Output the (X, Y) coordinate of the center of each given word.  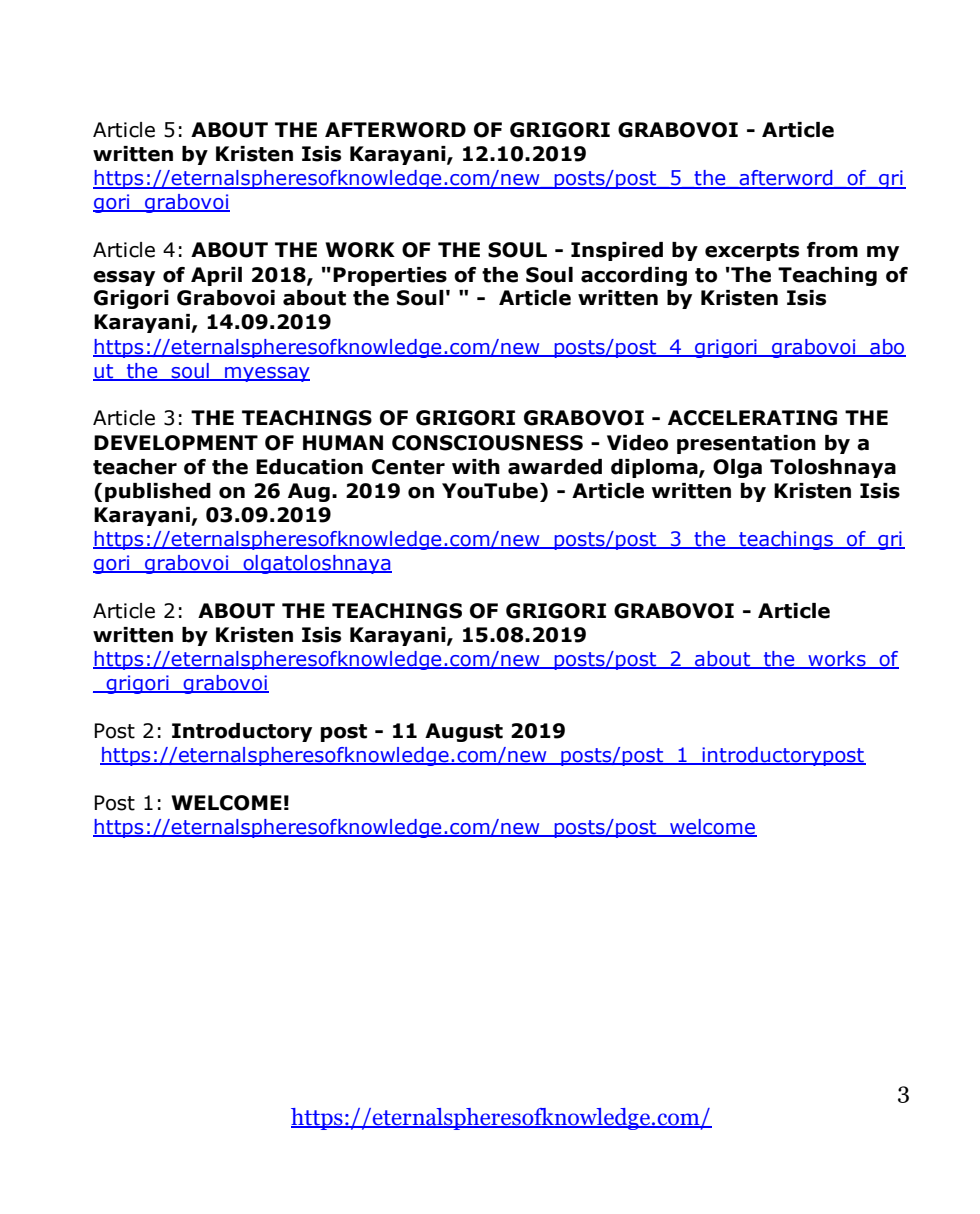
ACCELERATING (752, 418)
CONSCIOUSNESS (487, 443)
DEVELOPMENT (176, 443)
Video (637, 443)
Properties (390, 276)
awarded (555, 467)
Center (408, 467)
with (476, 467)
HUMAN (343, 443)
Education (309, 467)
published (158, 492)
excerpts (752, 252)
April (216, 276)
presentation (746, 444)
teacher (135, 467)
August (464, 732)
